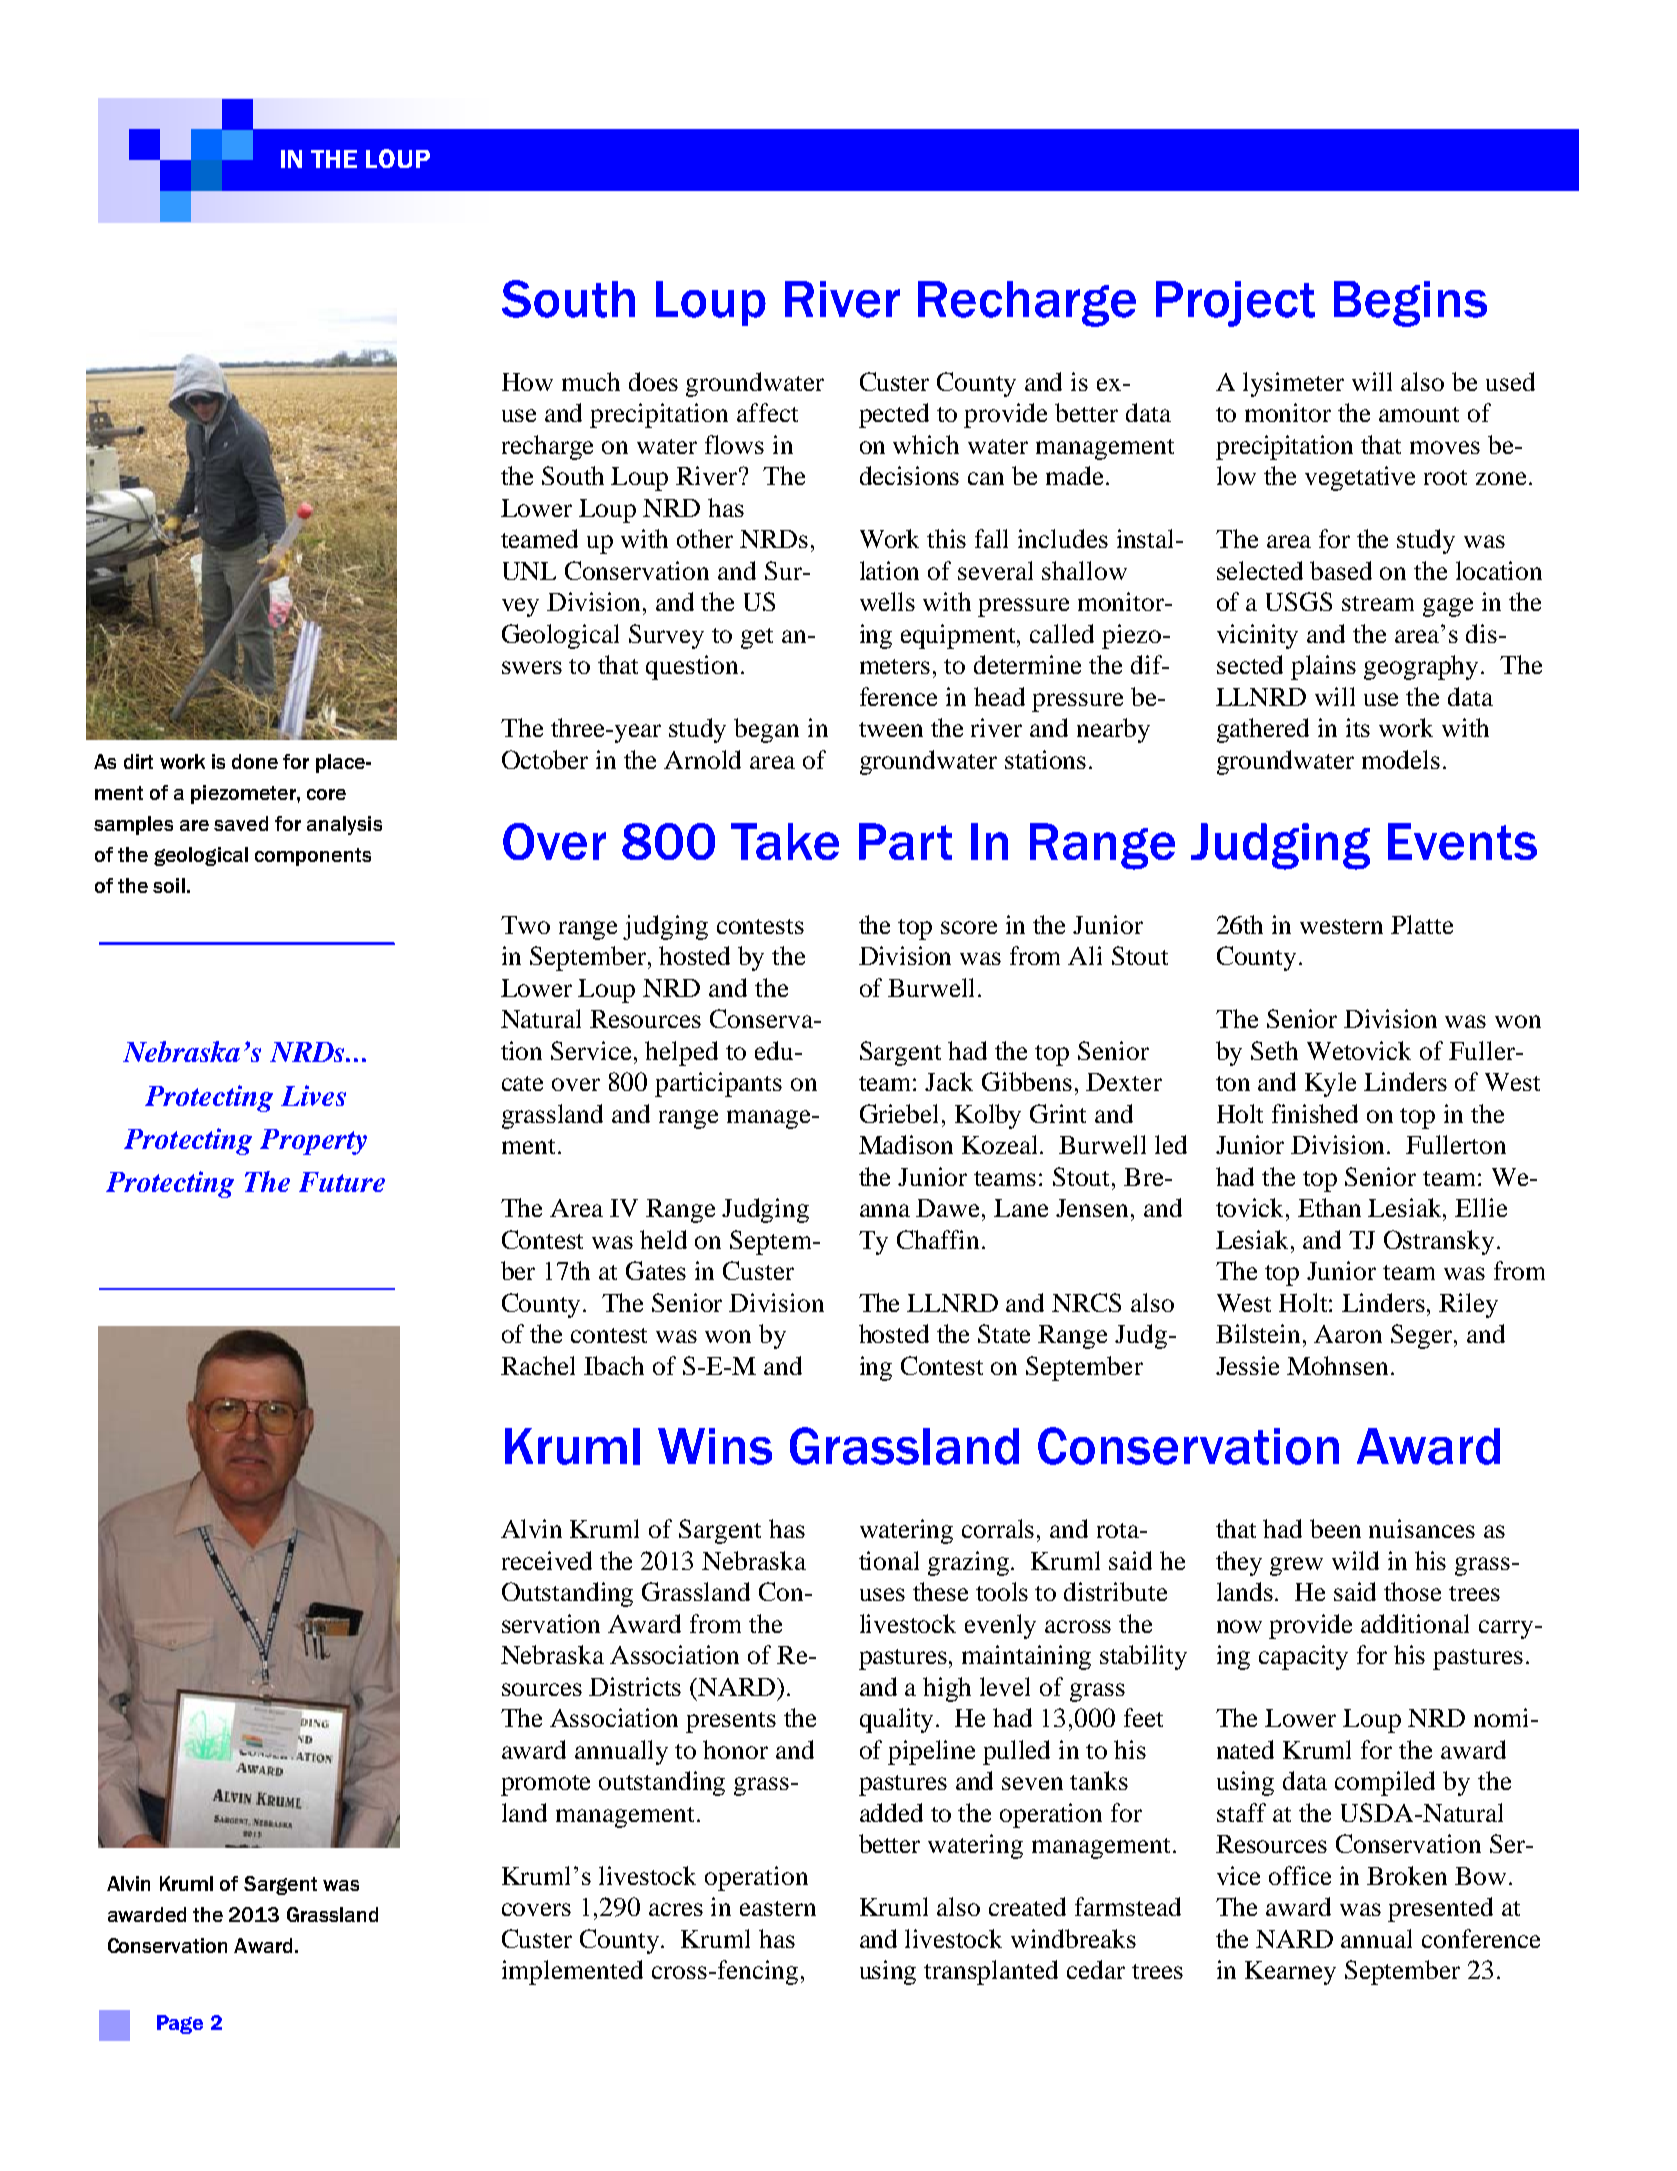  What do you see at coordinates (882, 1594) in the screenshot?
I see `uses` at bounding box center [882, 1594].
